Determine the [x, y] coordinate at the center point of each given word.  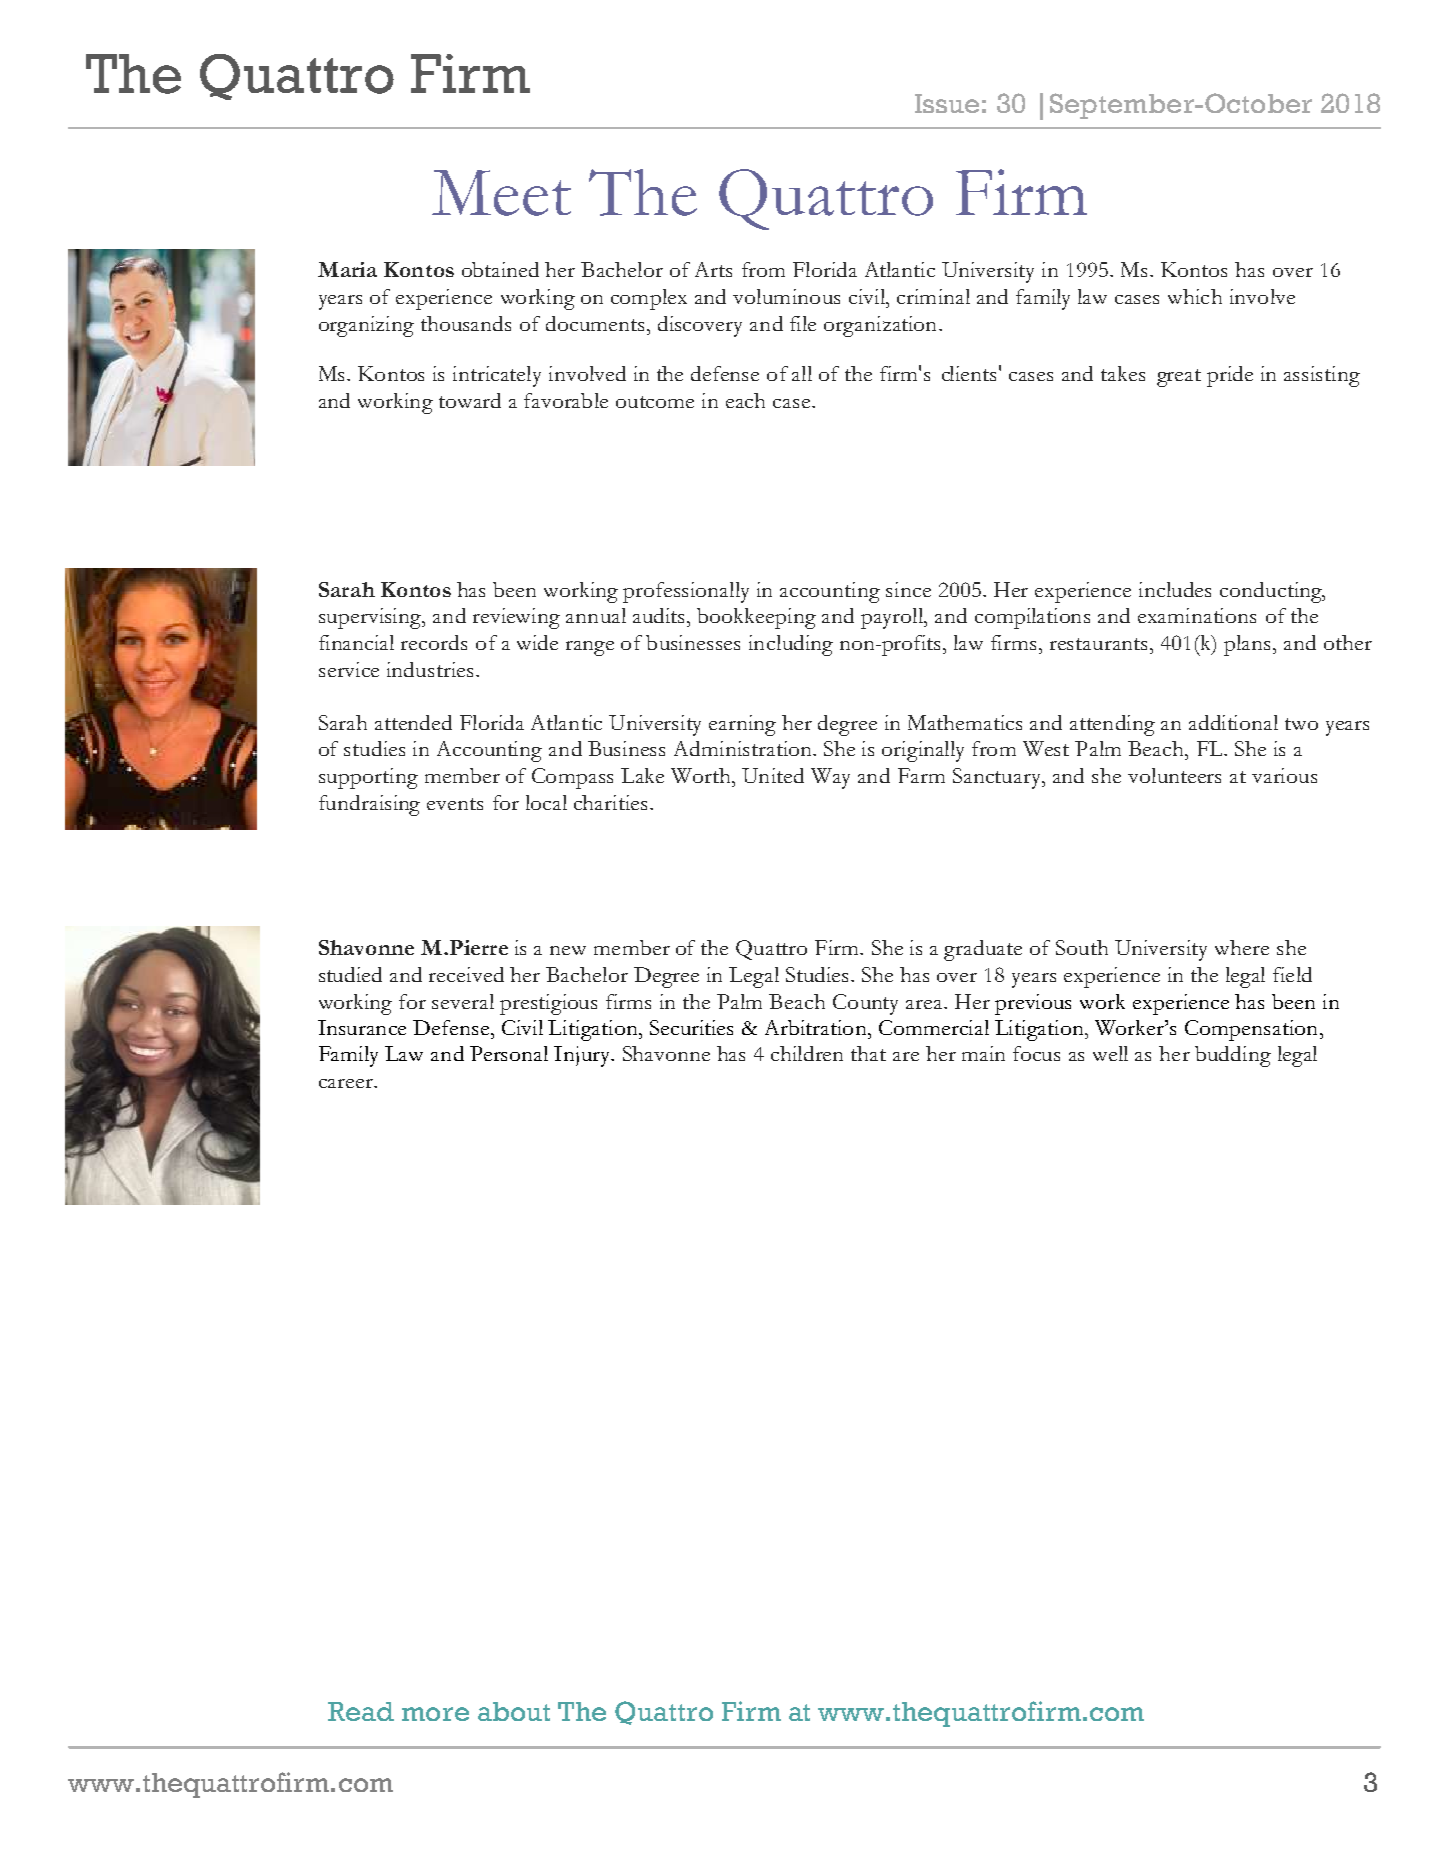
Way [830, 778]
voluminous [786, 296]
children [807, 1053]
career [347, 1083]
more [435, 1714]
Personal [509, 1053]
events [455, 804]
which [1195, 296]
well [1110, 1053]
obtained [500, 269]
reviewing [516, 618]
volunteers [1174, 775]
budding [1233, 1056]
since [908, 589]
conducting [1272, 592]
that [868, 1053]
